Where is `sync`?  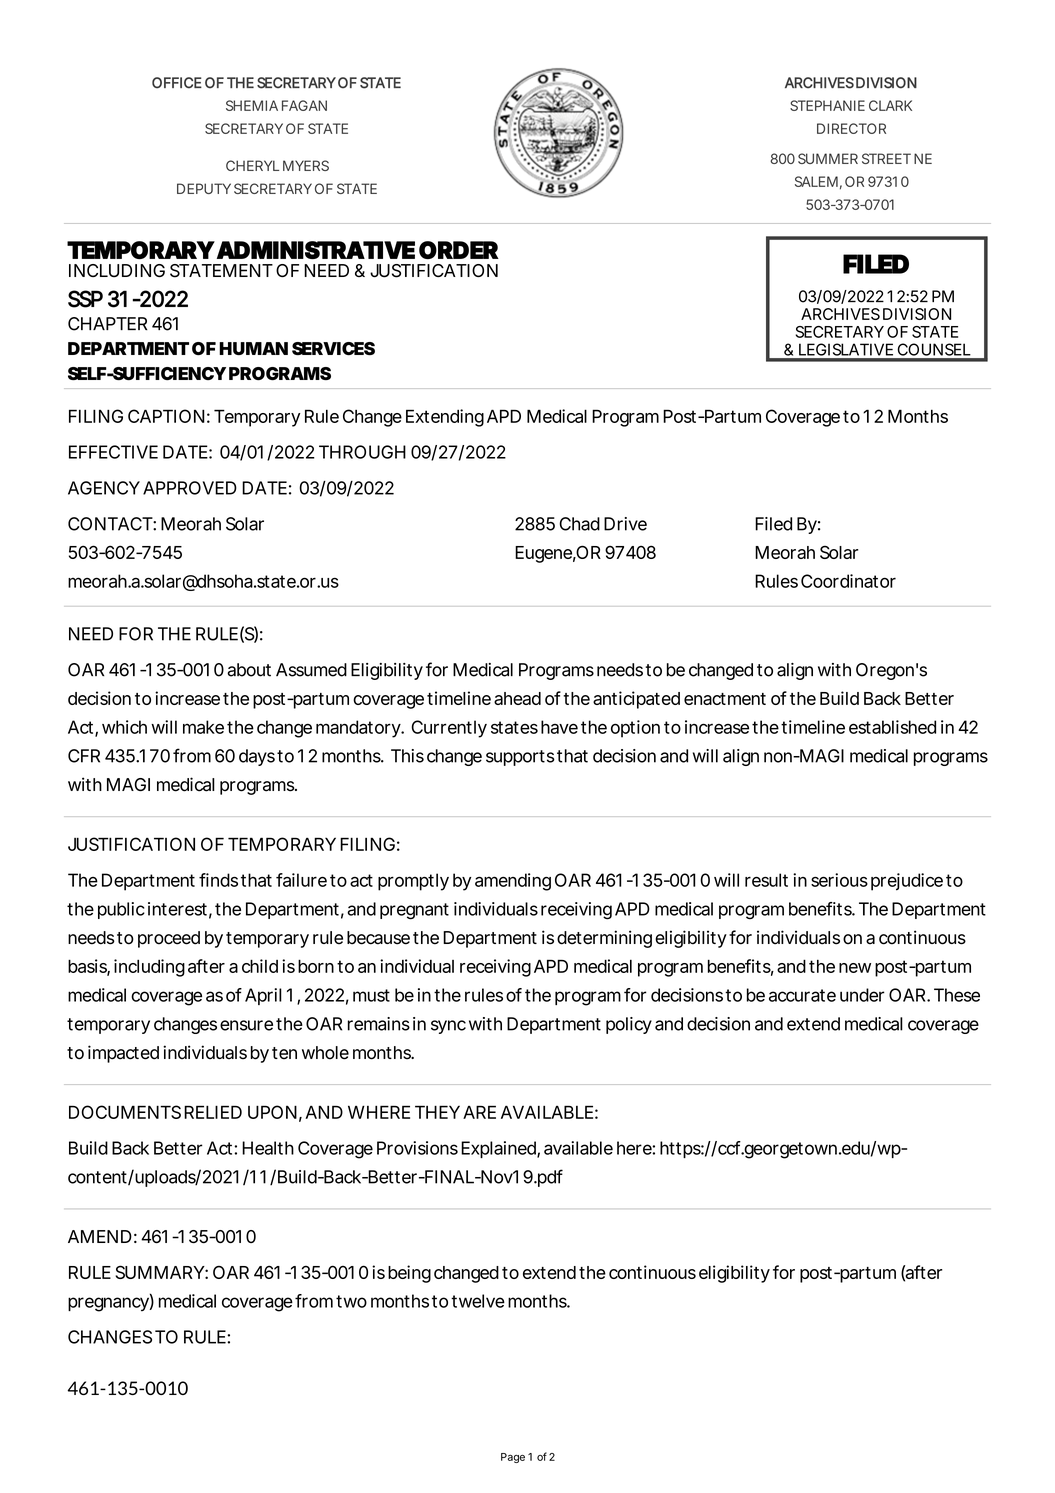 sync is located at coordinates (448, 1027).
